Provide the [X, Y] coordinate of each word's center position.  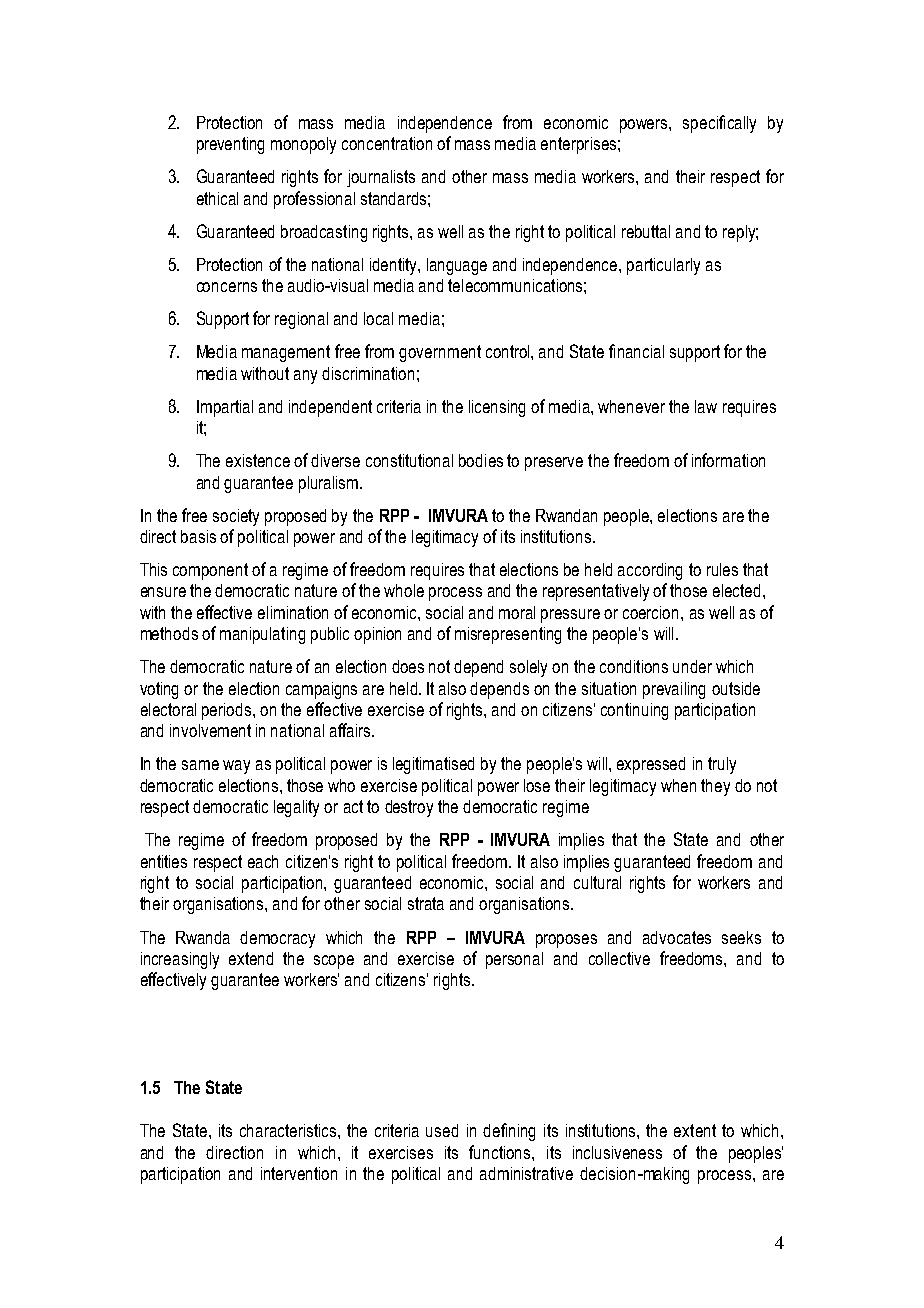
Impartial [225, 408]
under [692, 666]
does [408, 666]
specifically [719, 124]
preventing [230, 145]
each [263, 861]
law [706, 406]
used [442, 1130]
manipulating [262, 635]
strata [426, 903]
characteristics [289, 1130]
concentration [387, 143]
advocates [677, 937]
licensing [497, 408]
